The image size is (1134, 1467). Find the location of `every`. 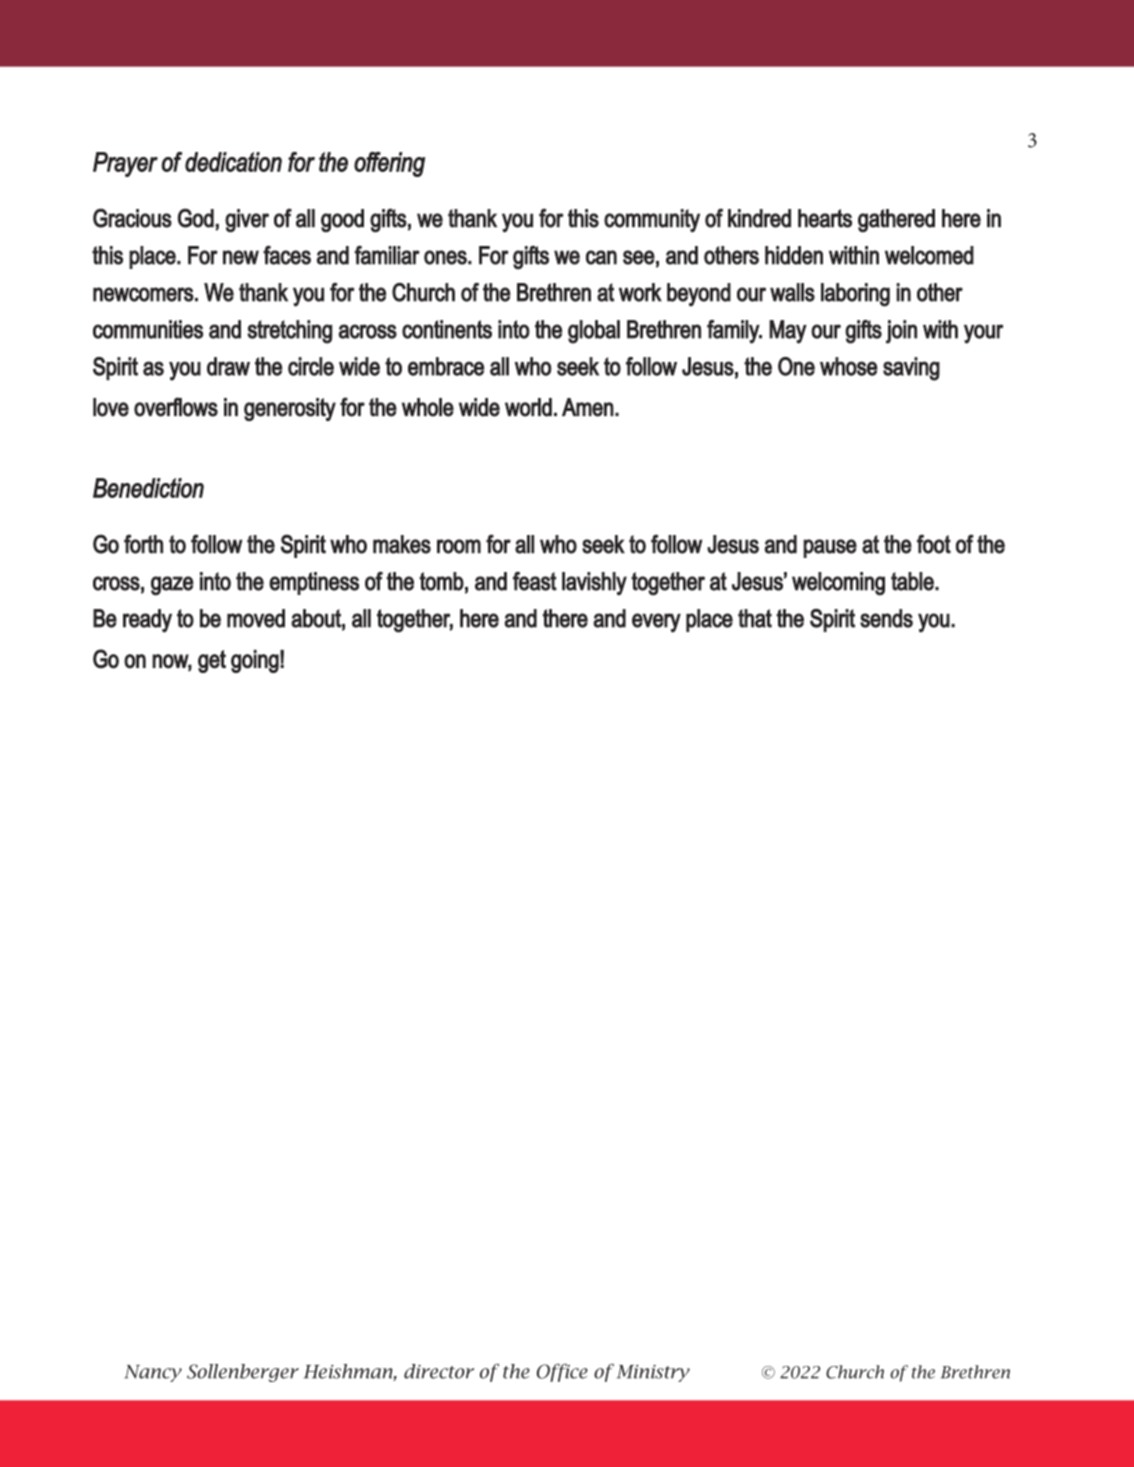

every is located at coordinates (656, 623).
